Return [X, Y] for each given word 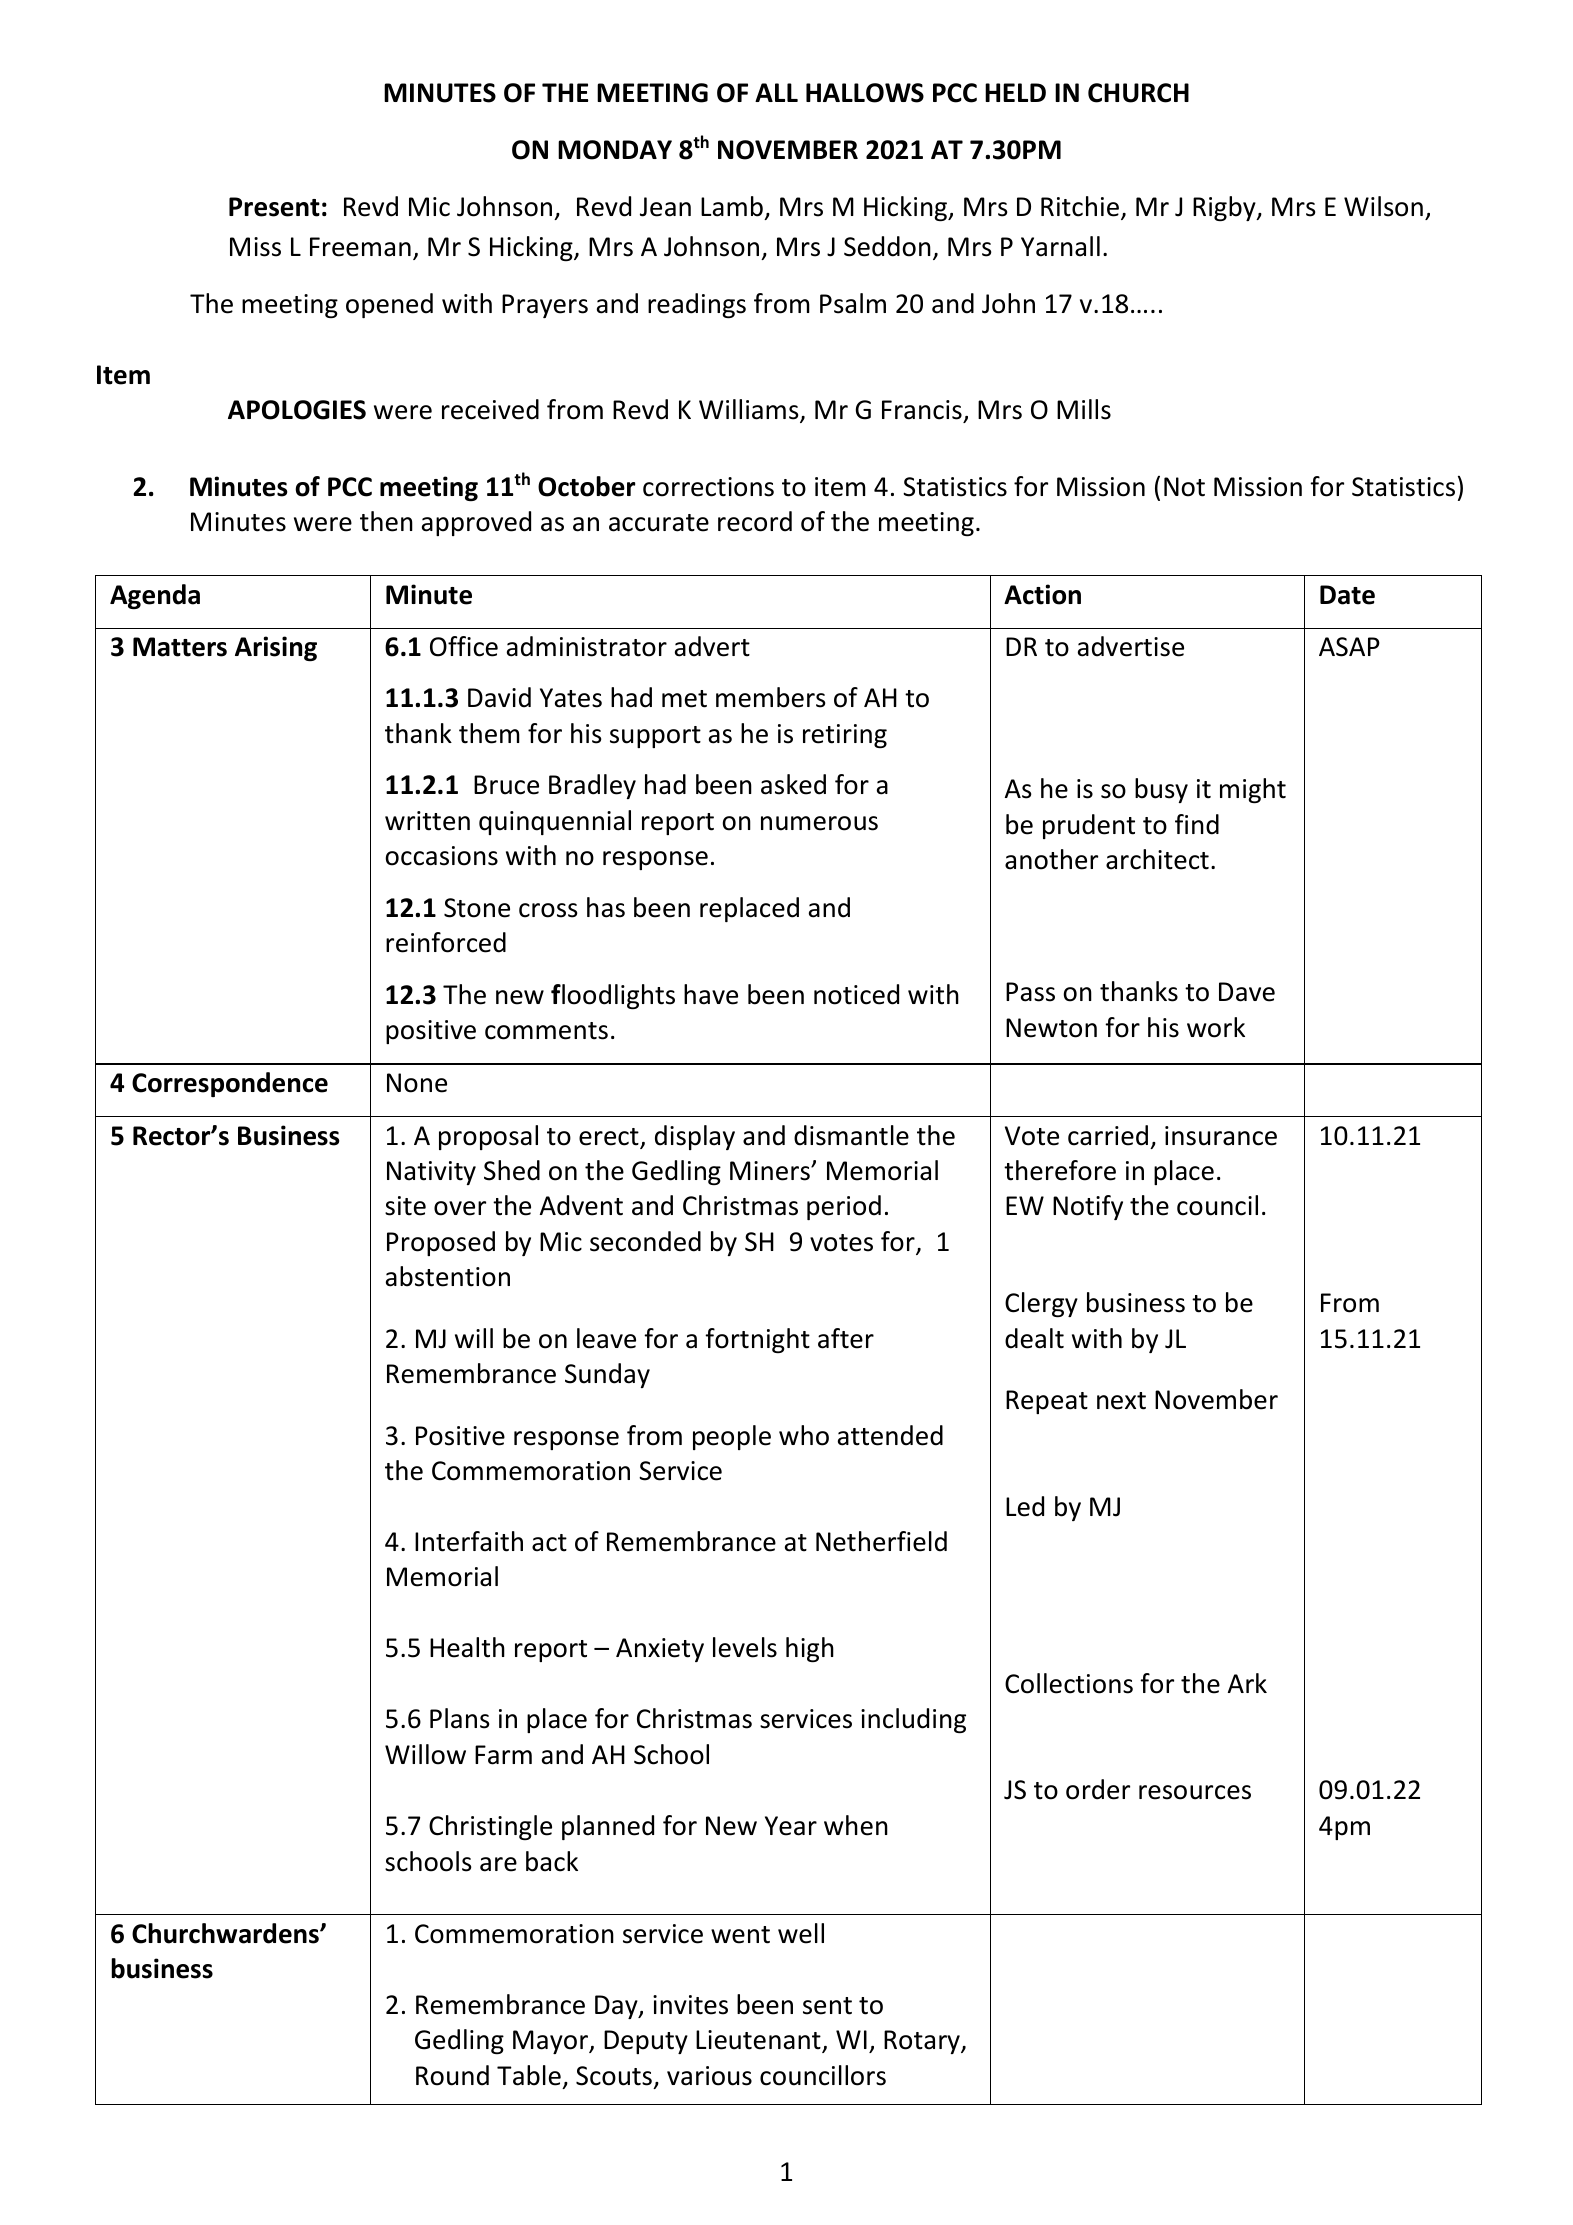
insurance [1221, 1136]
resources [1195, 1792]
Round [452, 2075]
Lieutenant [759, 2041]
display [695, 1137]
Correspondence [230, 1084]
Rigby [1225, 208]
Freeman [360, 247]
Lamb [732, 206]
